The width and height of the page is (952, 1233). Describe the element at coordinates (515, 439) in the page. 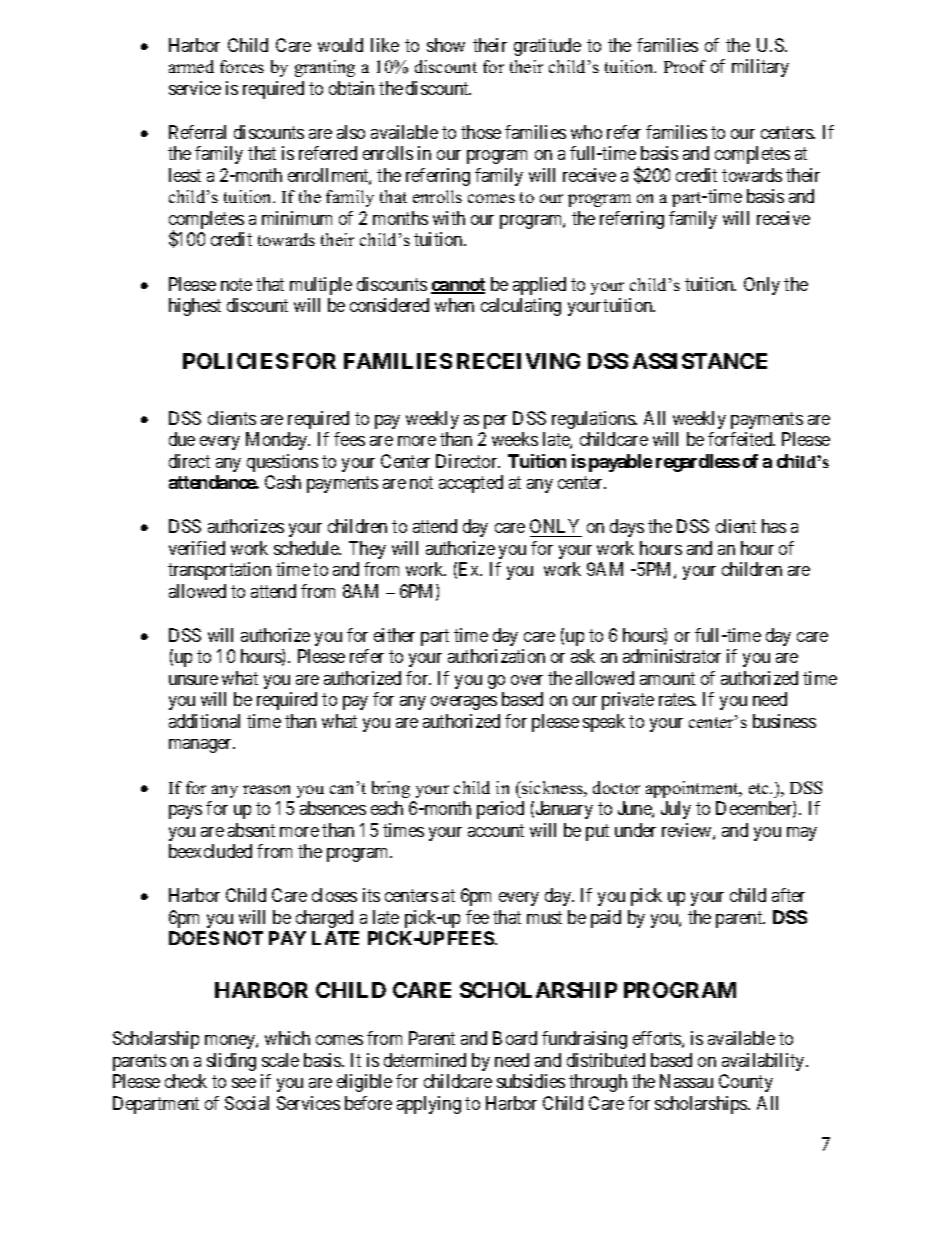

I see `weeks` at that location.
